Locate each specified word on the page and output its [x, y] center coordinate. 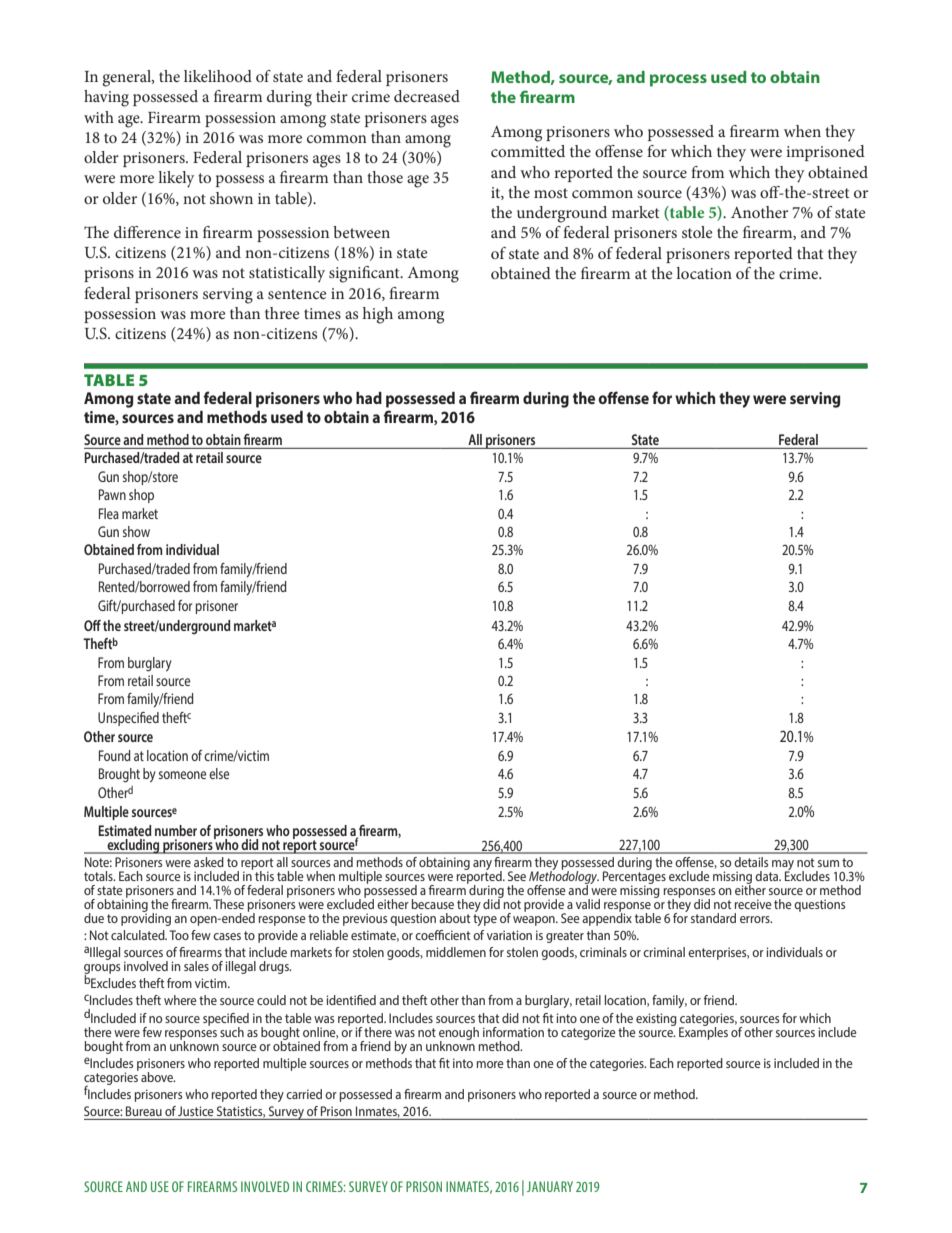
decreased [427, 96]
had [369, 398]
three [282, 313]
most [551, 193]
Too [179, 935]
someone [182, 775]
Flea [109, 513]
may [783, 866]
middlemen [456, 952]
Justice [196, 1111]
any [482, 865]
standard [713, 918]
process [678, 80]
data [768, 876]
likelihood [218, 76]
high [378, 315]
